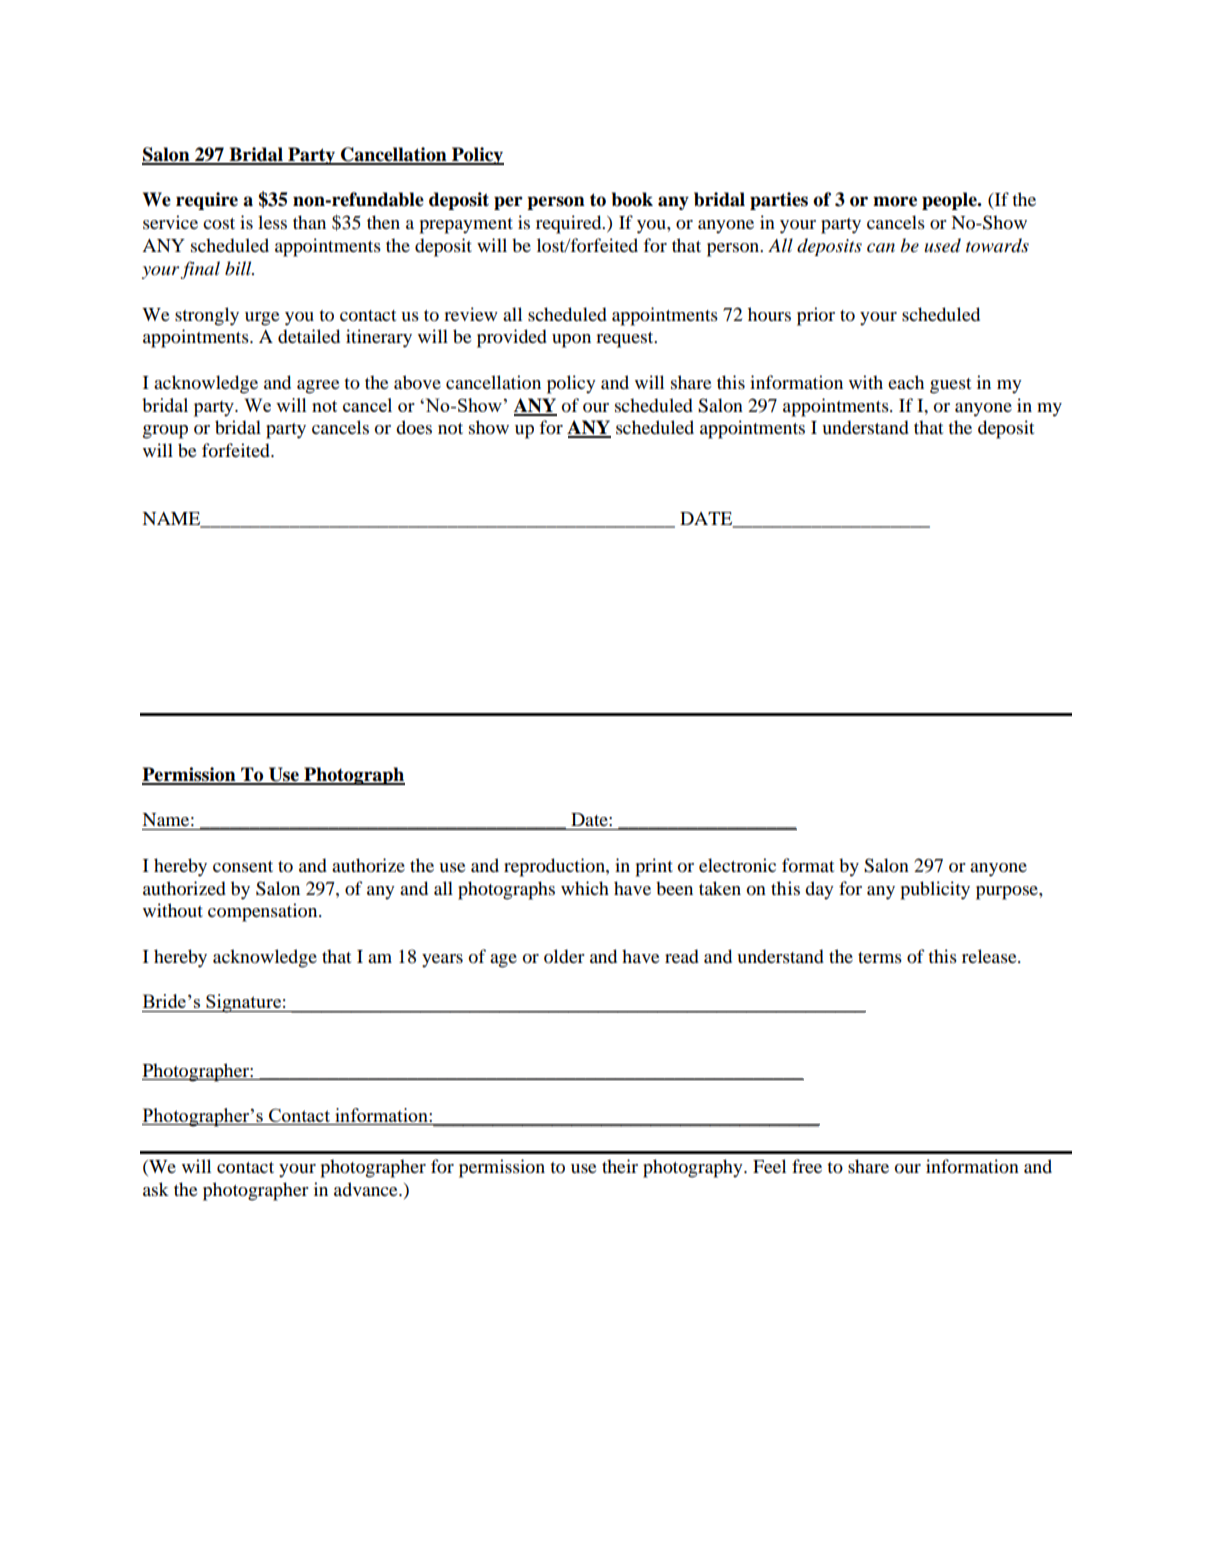 This image has width=1211, height=1568. Describe the element at coordinates (942, 245) in the image. I see `used` at that location.
